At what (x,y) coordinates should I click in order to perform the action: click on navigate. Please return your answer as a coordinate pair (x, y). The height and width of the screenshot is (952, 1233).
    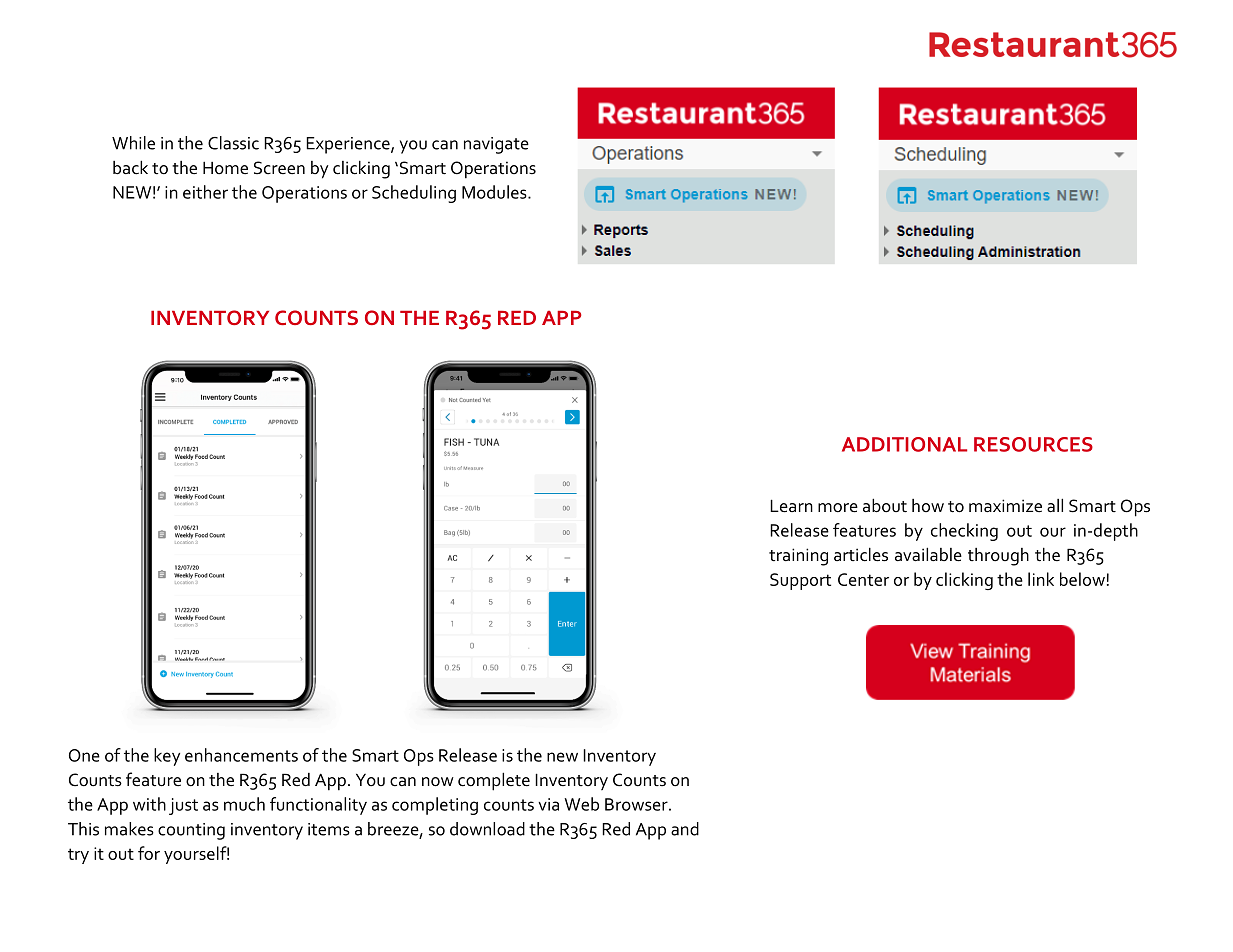
    Looking at the image, I should click on (496, 145).
